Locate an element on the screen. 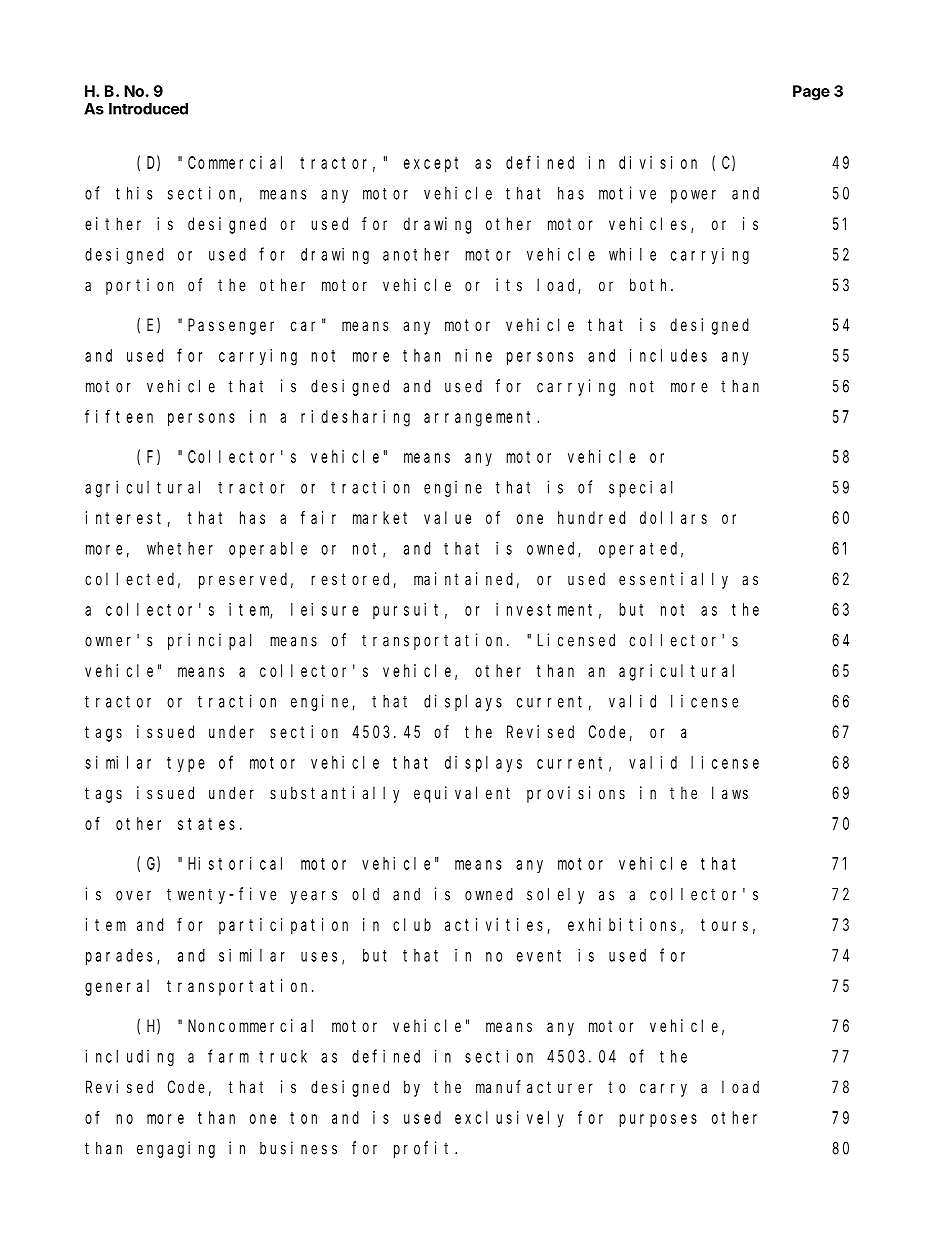  motive is located at coordinates (627, 193).
